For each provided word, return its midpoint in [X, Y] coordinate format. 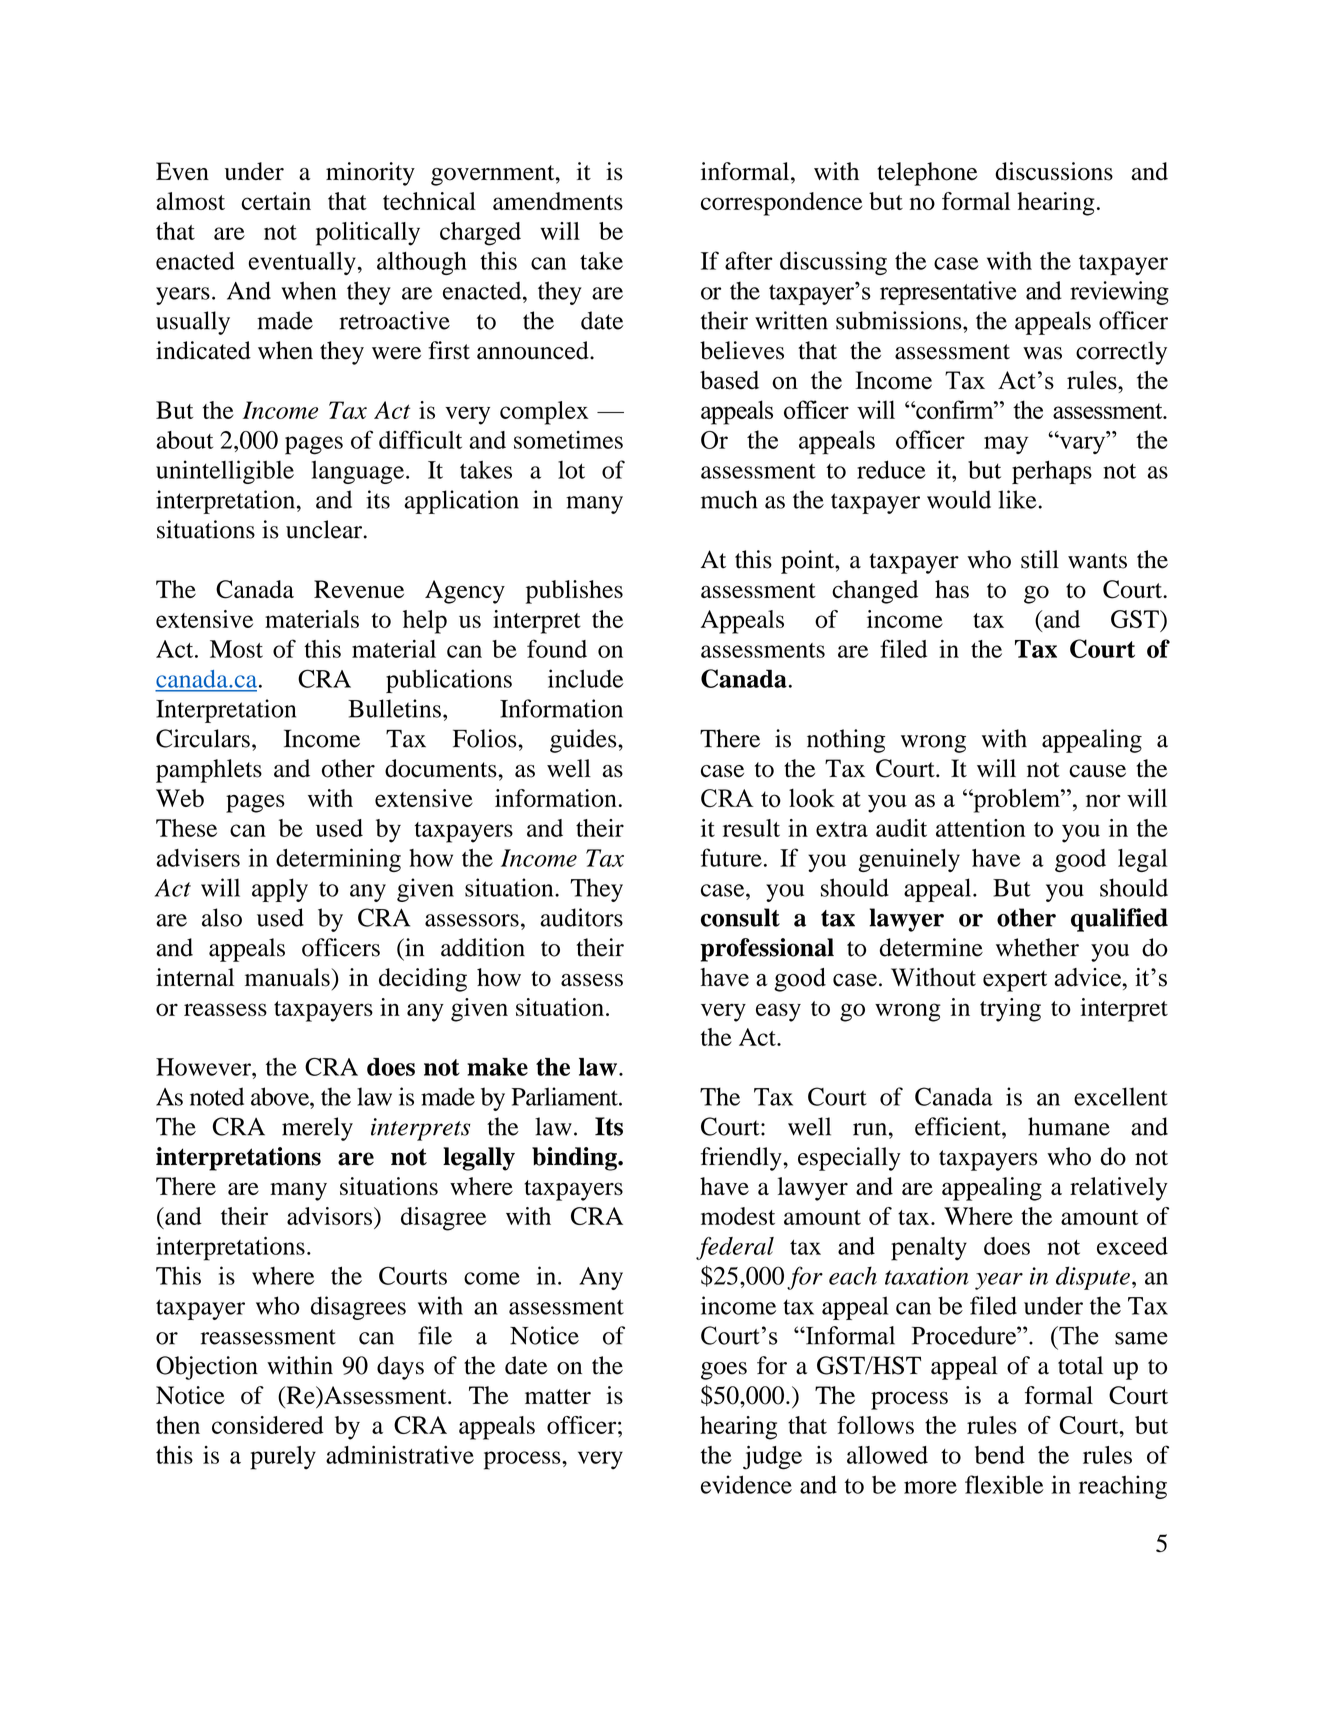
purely [283, 1458]
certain [276, 201]
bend [1000, 1455]
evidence [746, 1484]
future [731, 857]
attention [980, 828]
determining [338, 860]
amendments [558, 201]
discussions [1054, 171]
